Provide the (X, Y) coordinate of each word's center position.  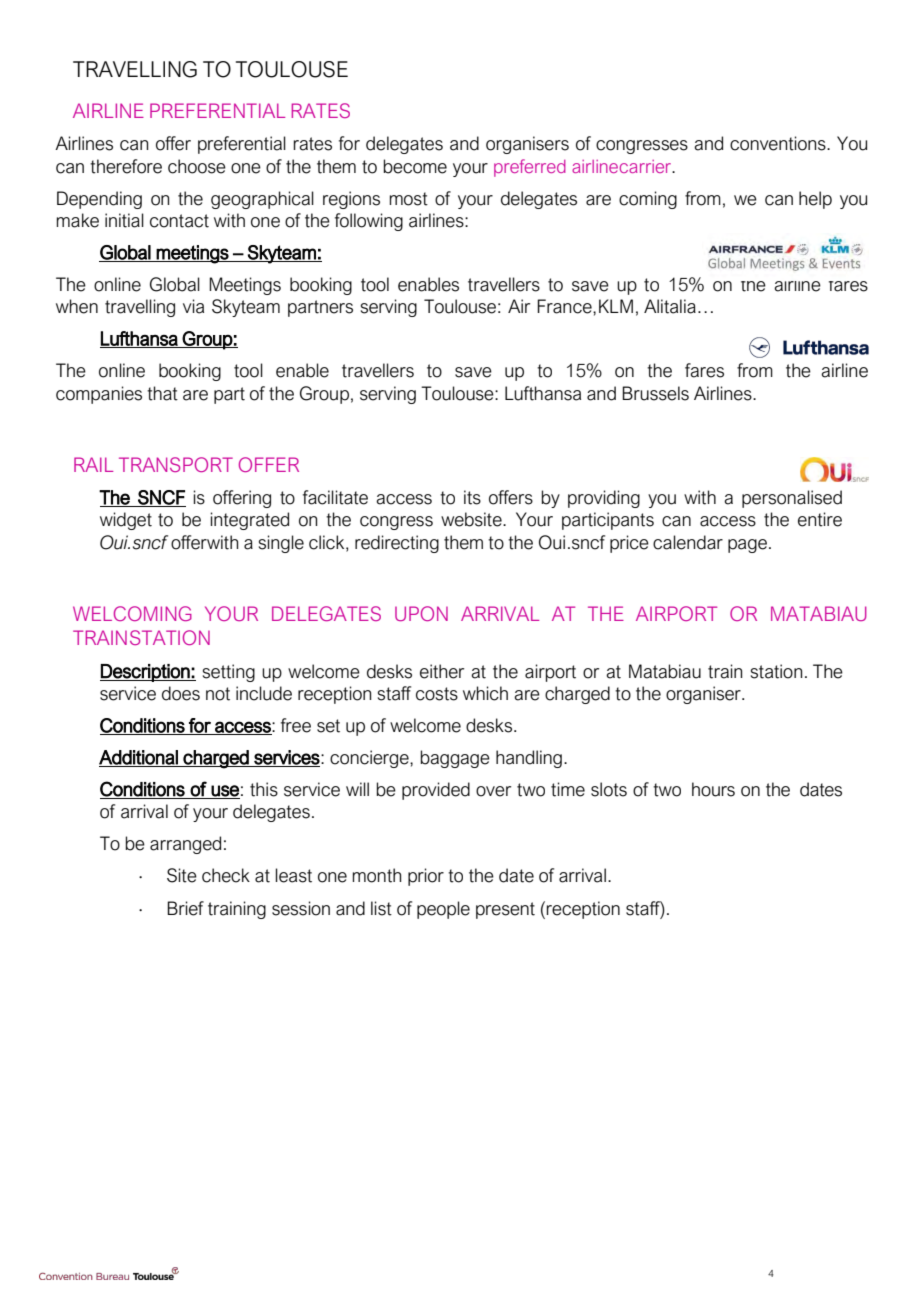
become (415, 166)
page (747, 546)
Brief (185, 908)
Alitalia (670, 306)
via (193, 306)
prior (426, 877)
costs (437, 694)
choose (197, 166)
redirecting (397, 544)
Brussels (655, 393)
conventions (779, 143)
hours (713, 789)
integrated (249, 521)
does (181, 693)
